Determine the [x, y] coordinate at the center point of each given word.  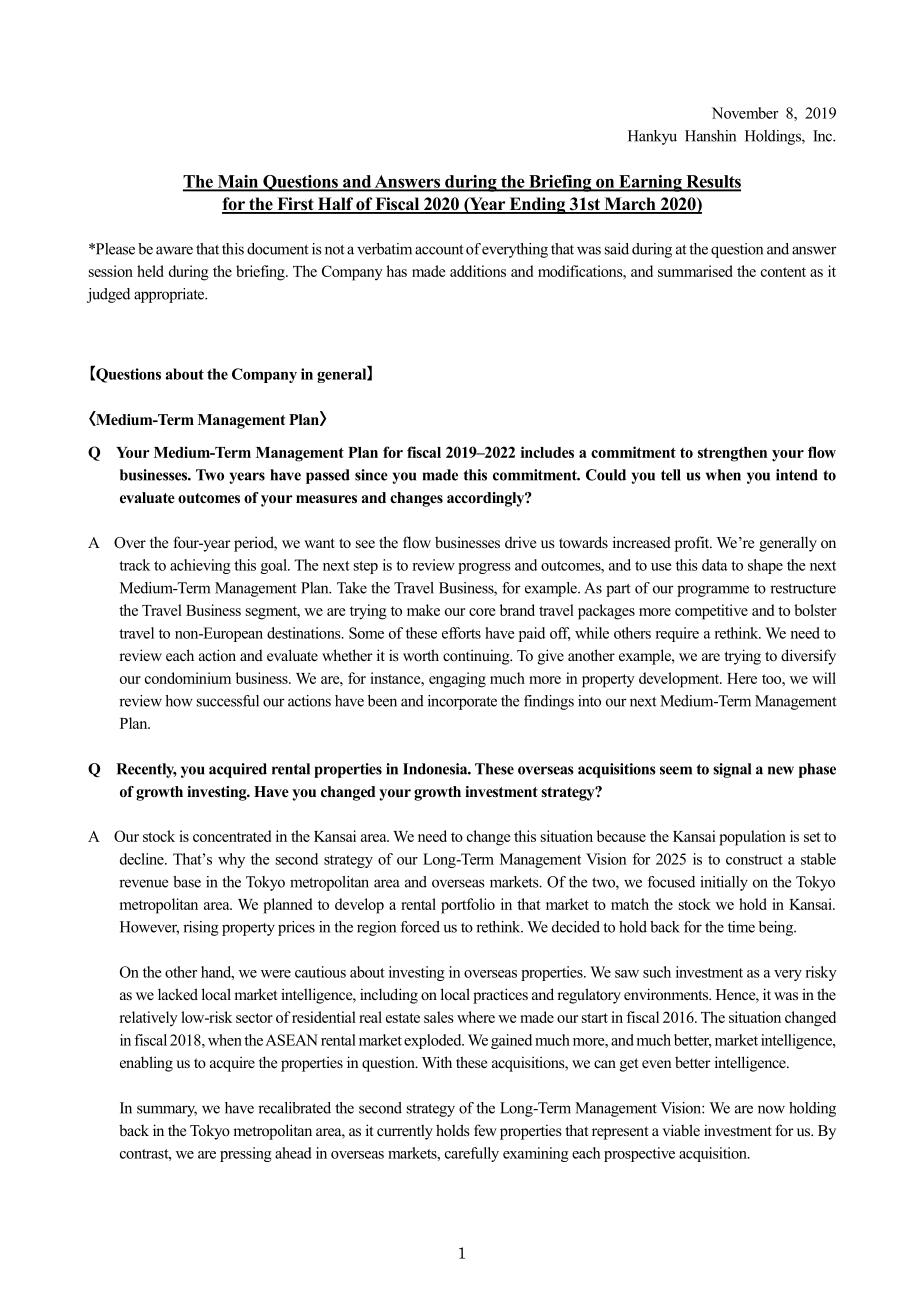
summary [167, 1111]
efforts [461, 633]
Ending [537, 205]
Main [238, 182]
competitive [711, 612]
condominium [188, 678]
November [745, 113]
